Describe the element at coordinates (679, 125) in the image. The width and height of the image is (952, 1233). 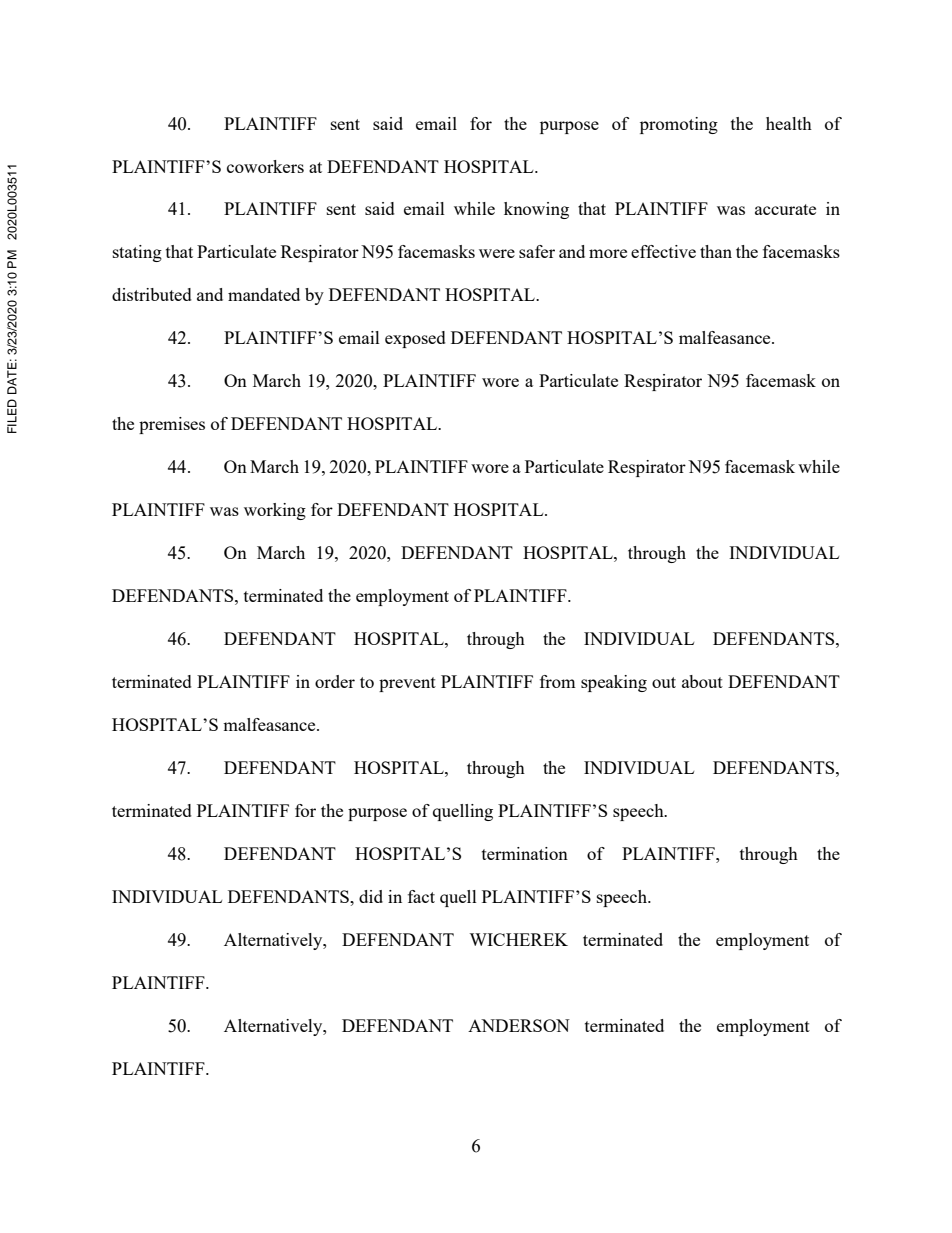
I see `promoting` at that location.
